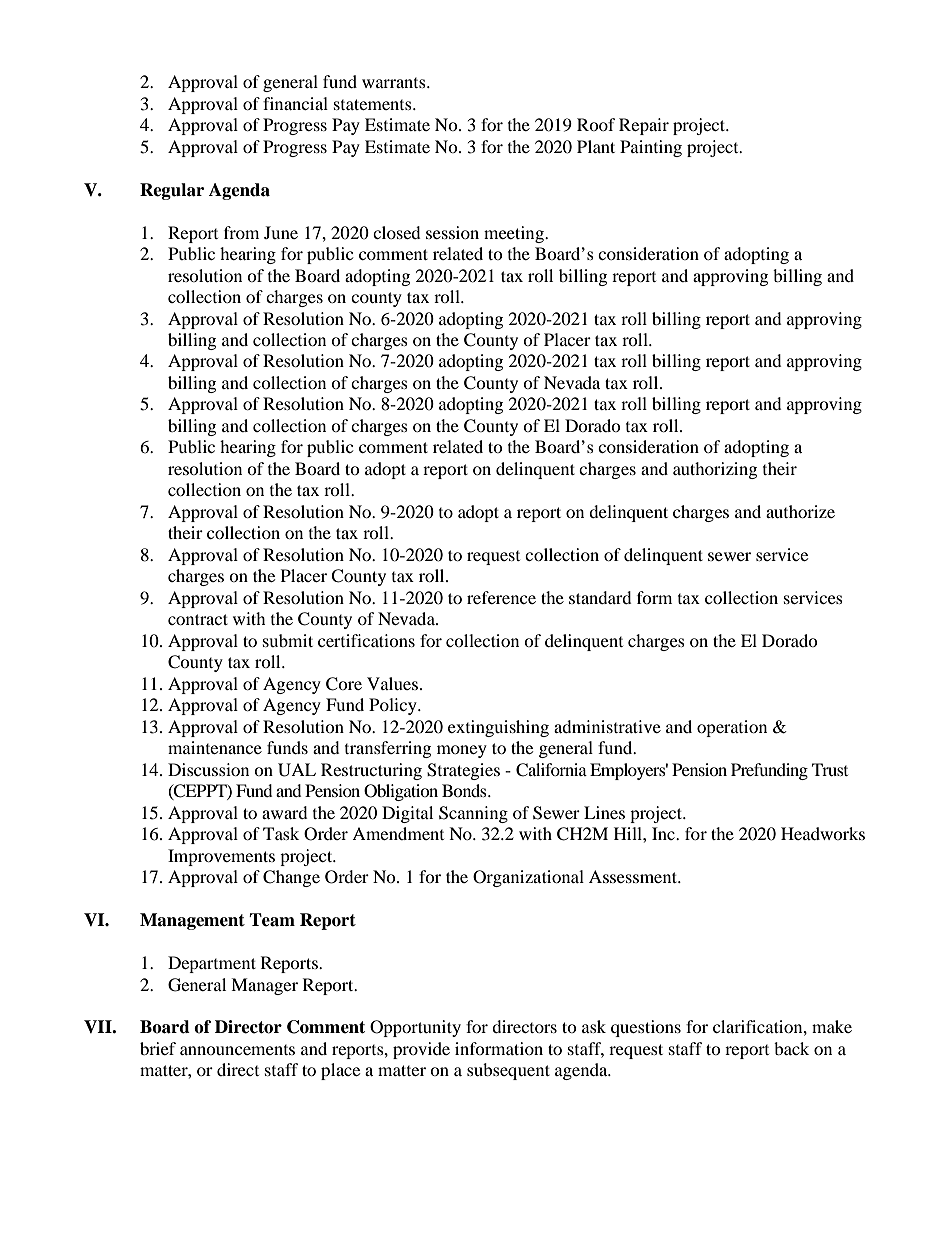 This document has width=952, height=1233. I want to click on reference, so click(501, 597).
